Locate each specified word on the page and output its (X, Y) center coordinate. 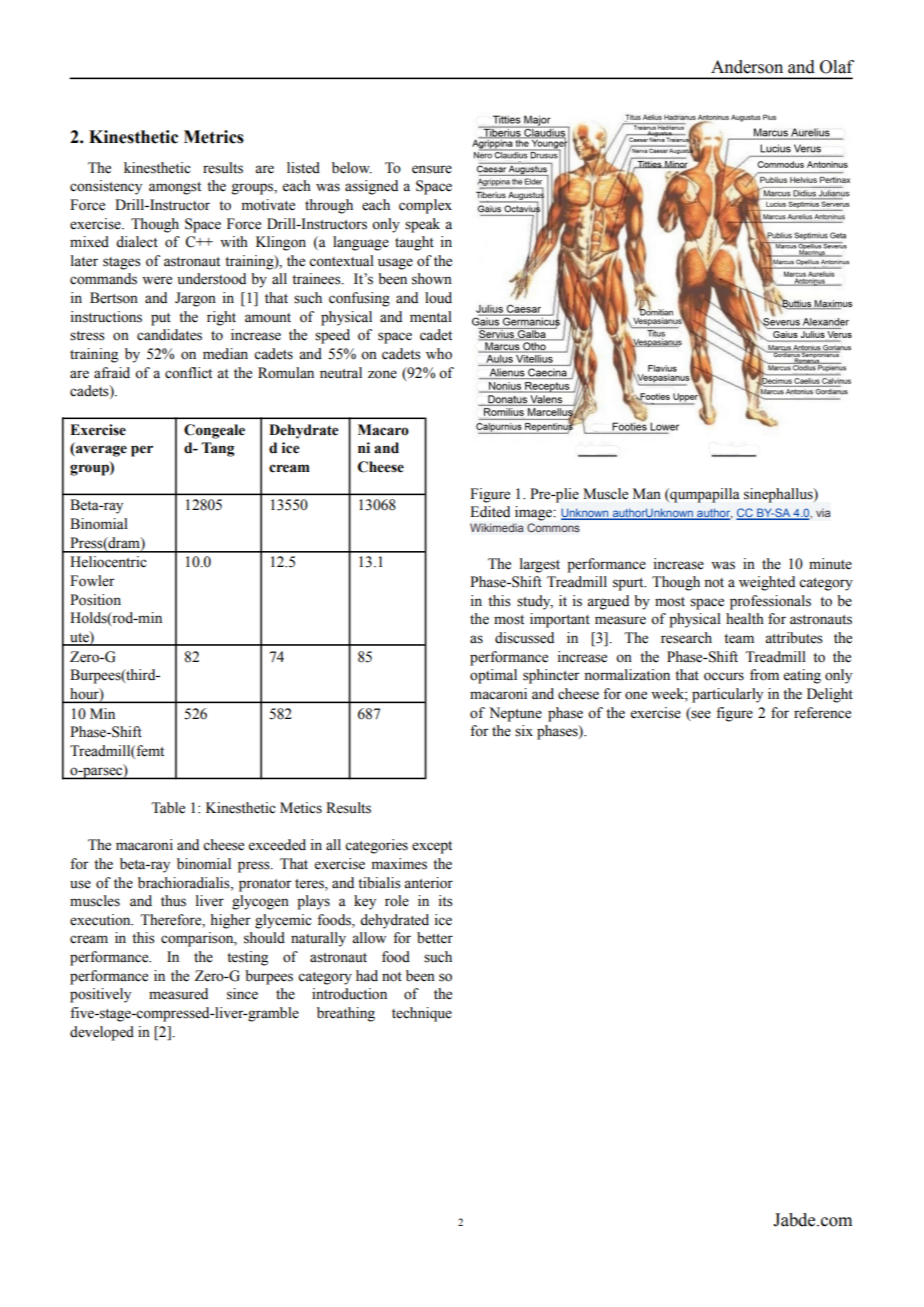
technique (422, 1014)
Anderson (747, 67)
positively (100, 995)
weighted (767, 583)
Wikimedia (497, 527)
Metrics (214, 137)
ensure (432, 169)
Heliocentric (108, 562)
